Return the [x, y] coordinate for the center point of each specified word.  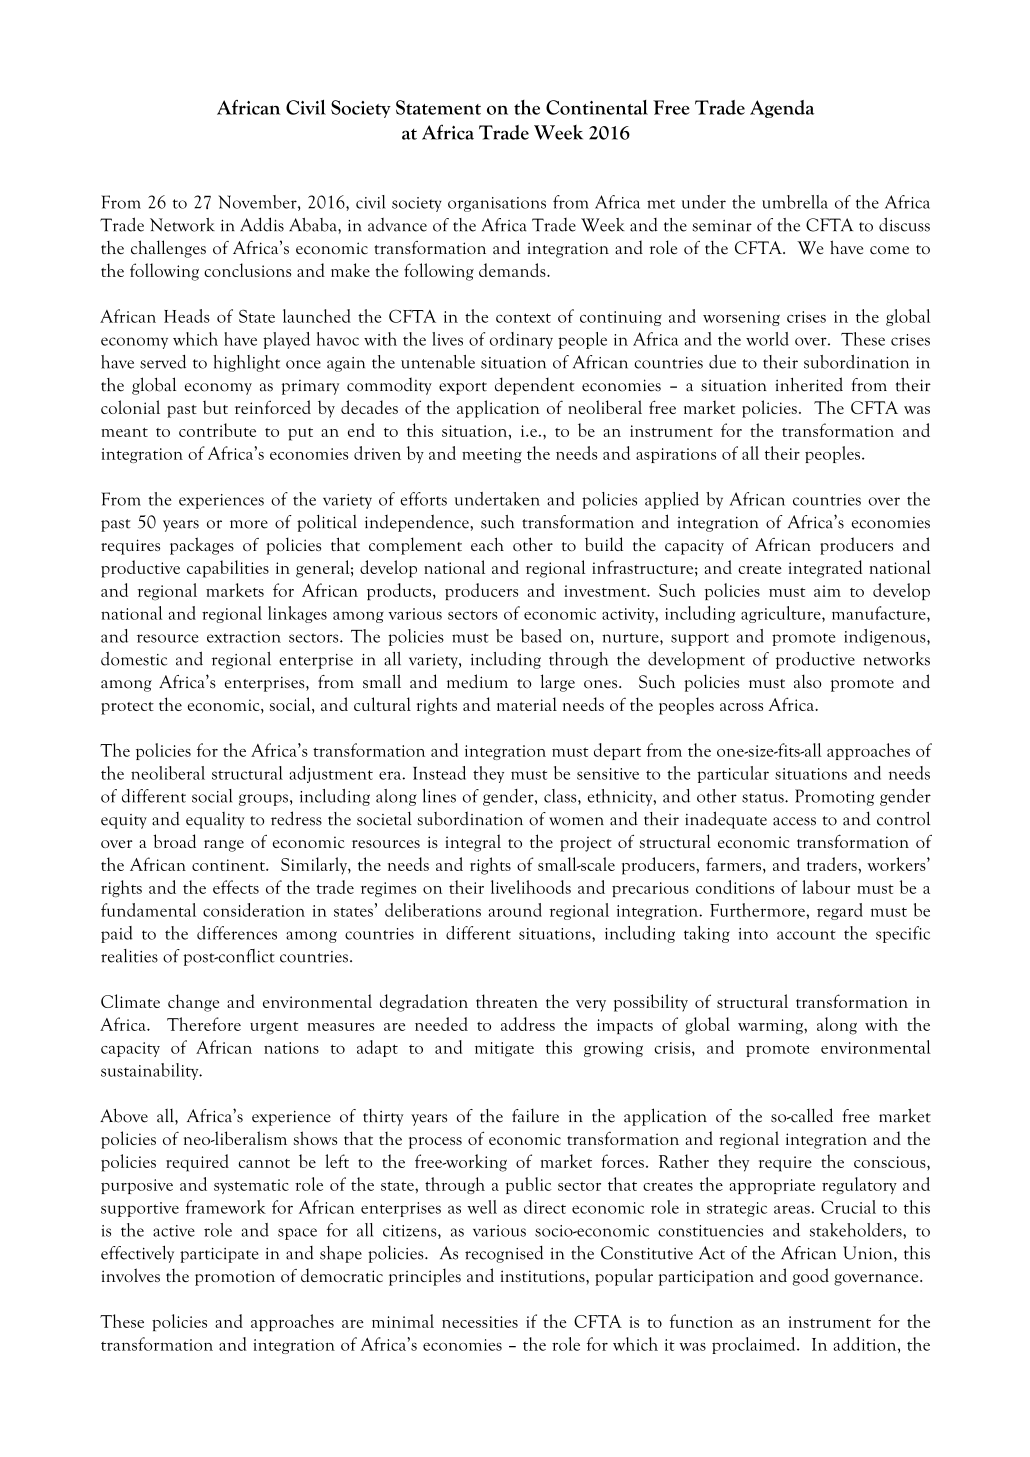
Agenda [782, 109]
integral [473, 843]
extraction [244, 637]
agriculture [782, 614]
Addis [262, 224]
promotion [235, 1278]
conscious [891, 1162]
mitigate [504, 1049]
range [224, 846]
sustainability [151, 1071]
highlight [246, 363]
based [541, 636]
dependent [534, 386]
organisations [497, 204]
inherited [809, 384]
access [794, 821]
